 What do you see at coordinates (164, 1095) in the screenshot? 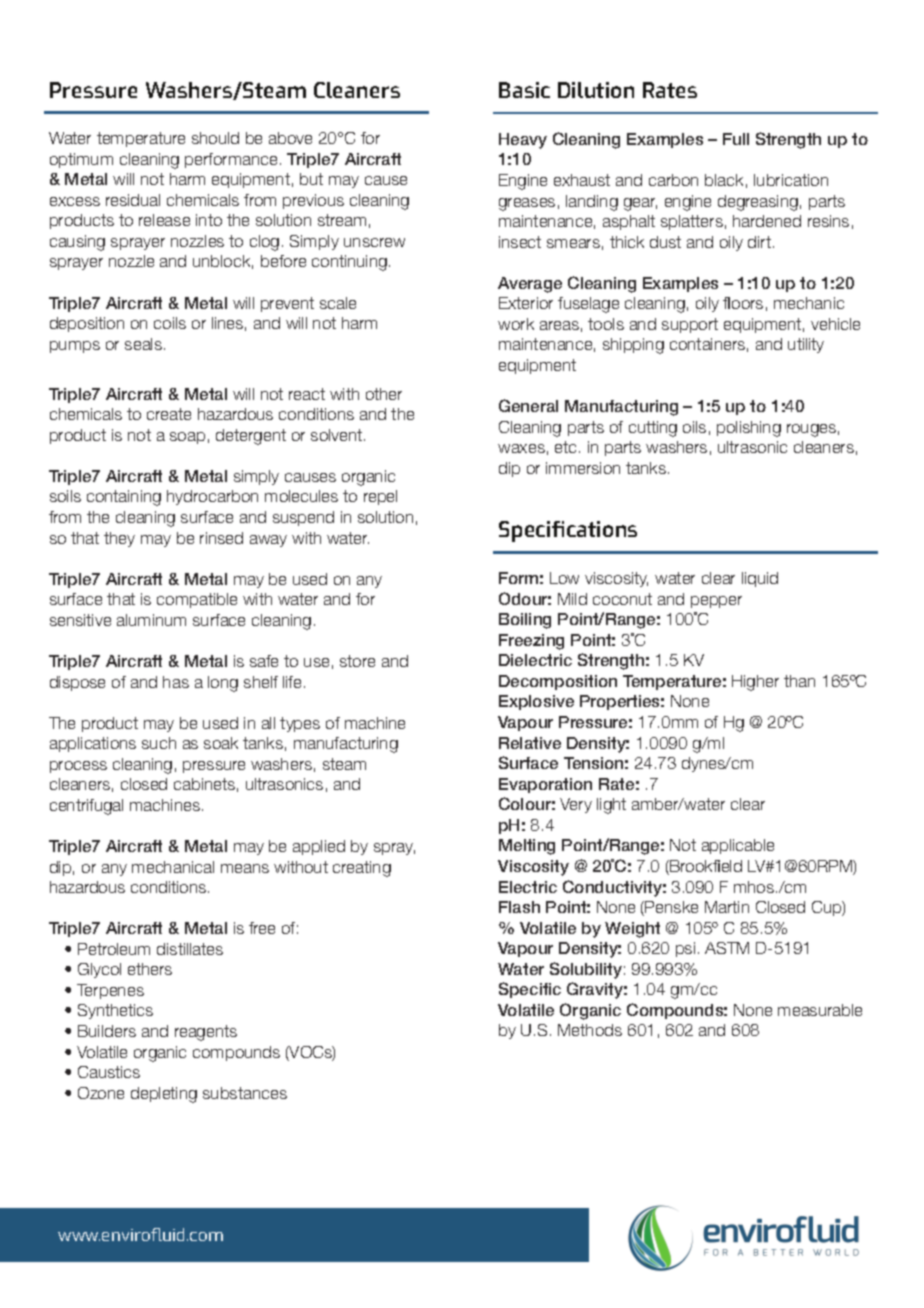
I see `depleting` at bounding box center [164, 1095].
